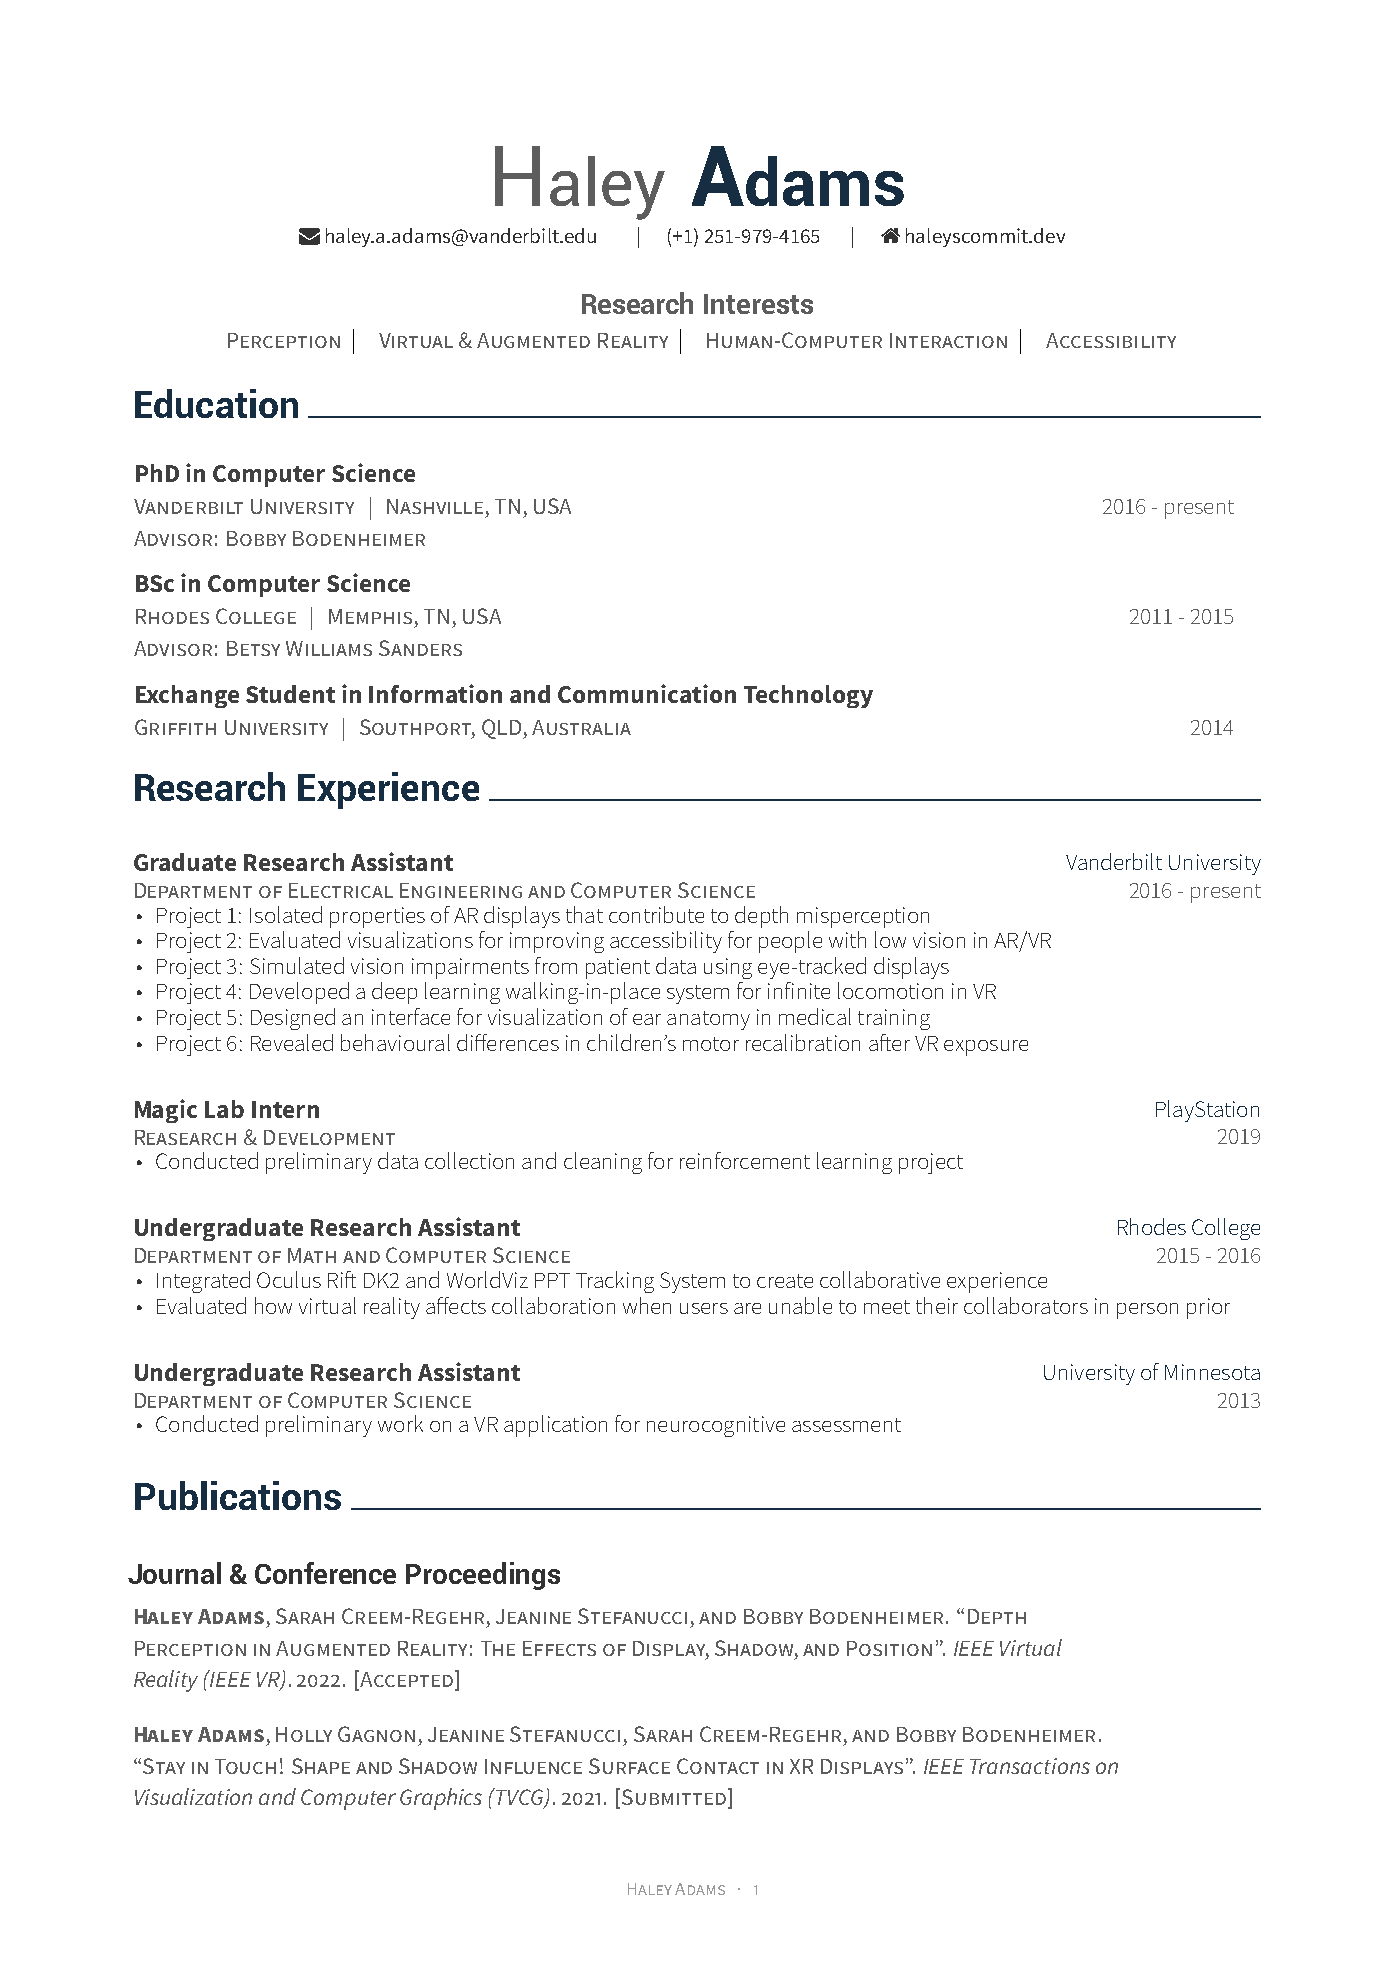  What do you see at coordinates (292, 1042) in the screenshot?
I see `Revealed` at bounding box center [292, 1042].
